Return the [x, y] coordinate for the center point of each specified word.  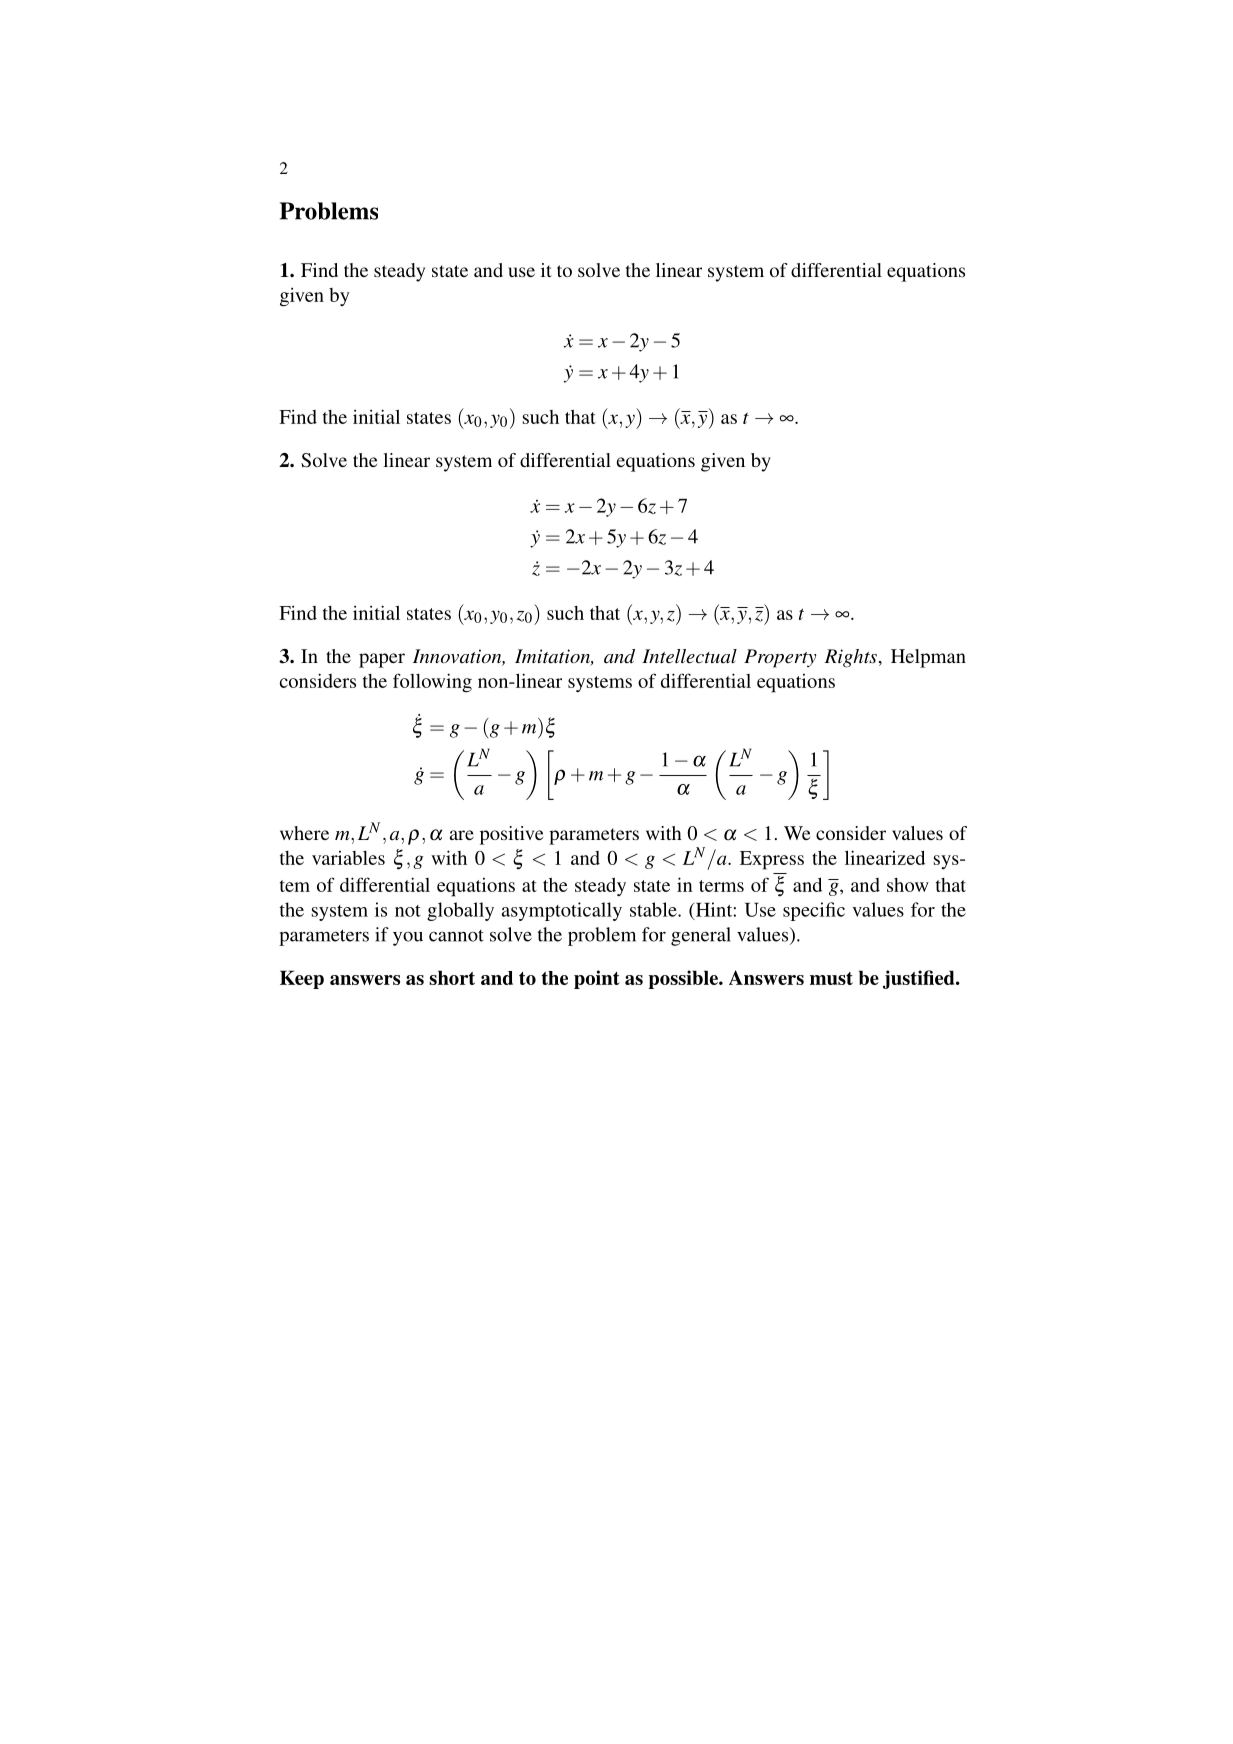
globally [460, 911]
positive [511, 835]
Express [772, 860]
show [908, 885]
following [432, 682]
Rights [850, 658]
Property [780, 658]
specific [814, 911]
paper [382, 660]
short [452, 977]
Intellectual [689, 656]
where [304, 833]
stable [654, 909]
